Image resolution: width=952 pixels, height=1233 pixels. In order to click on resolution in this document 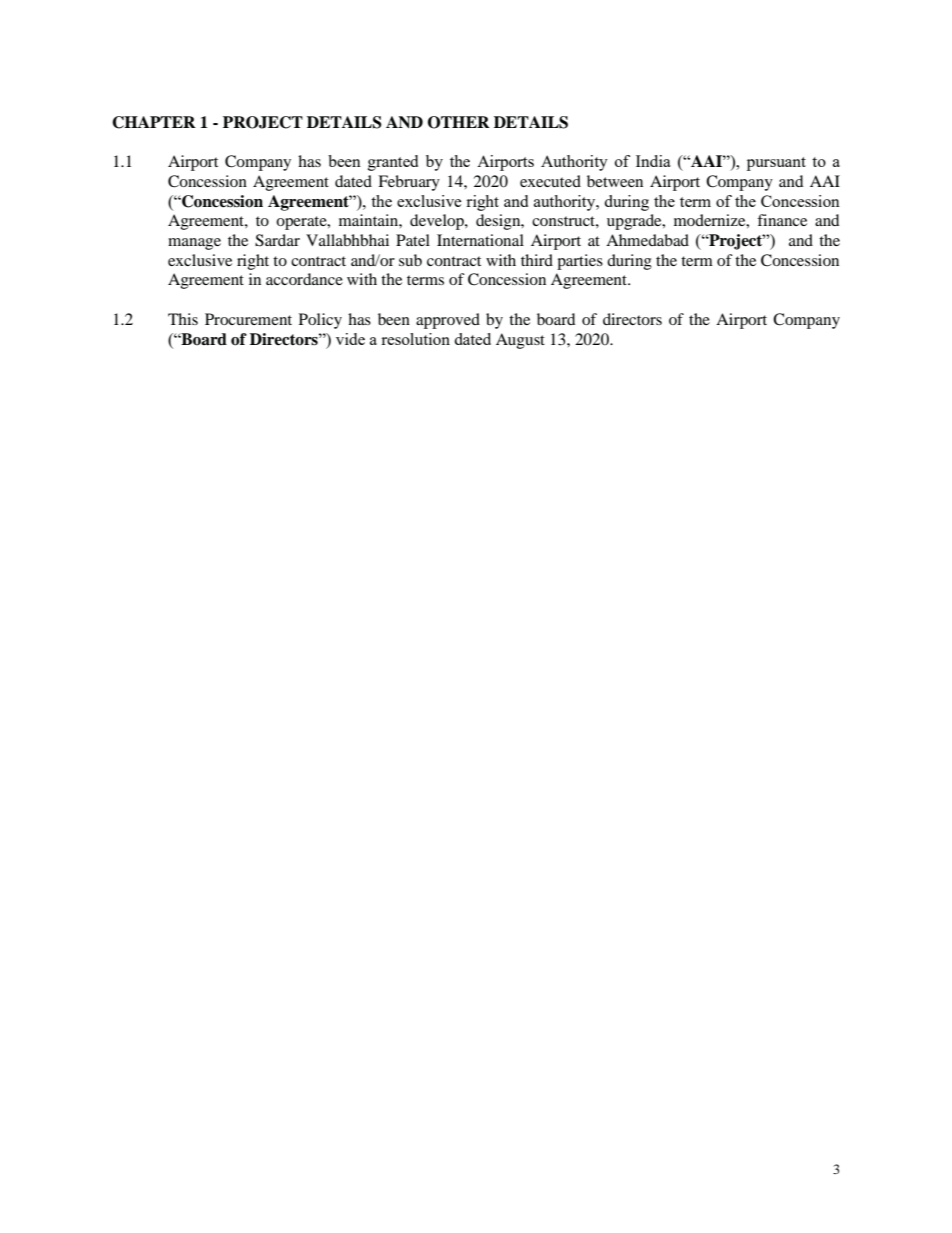, I will do `click(415, 339)`.
